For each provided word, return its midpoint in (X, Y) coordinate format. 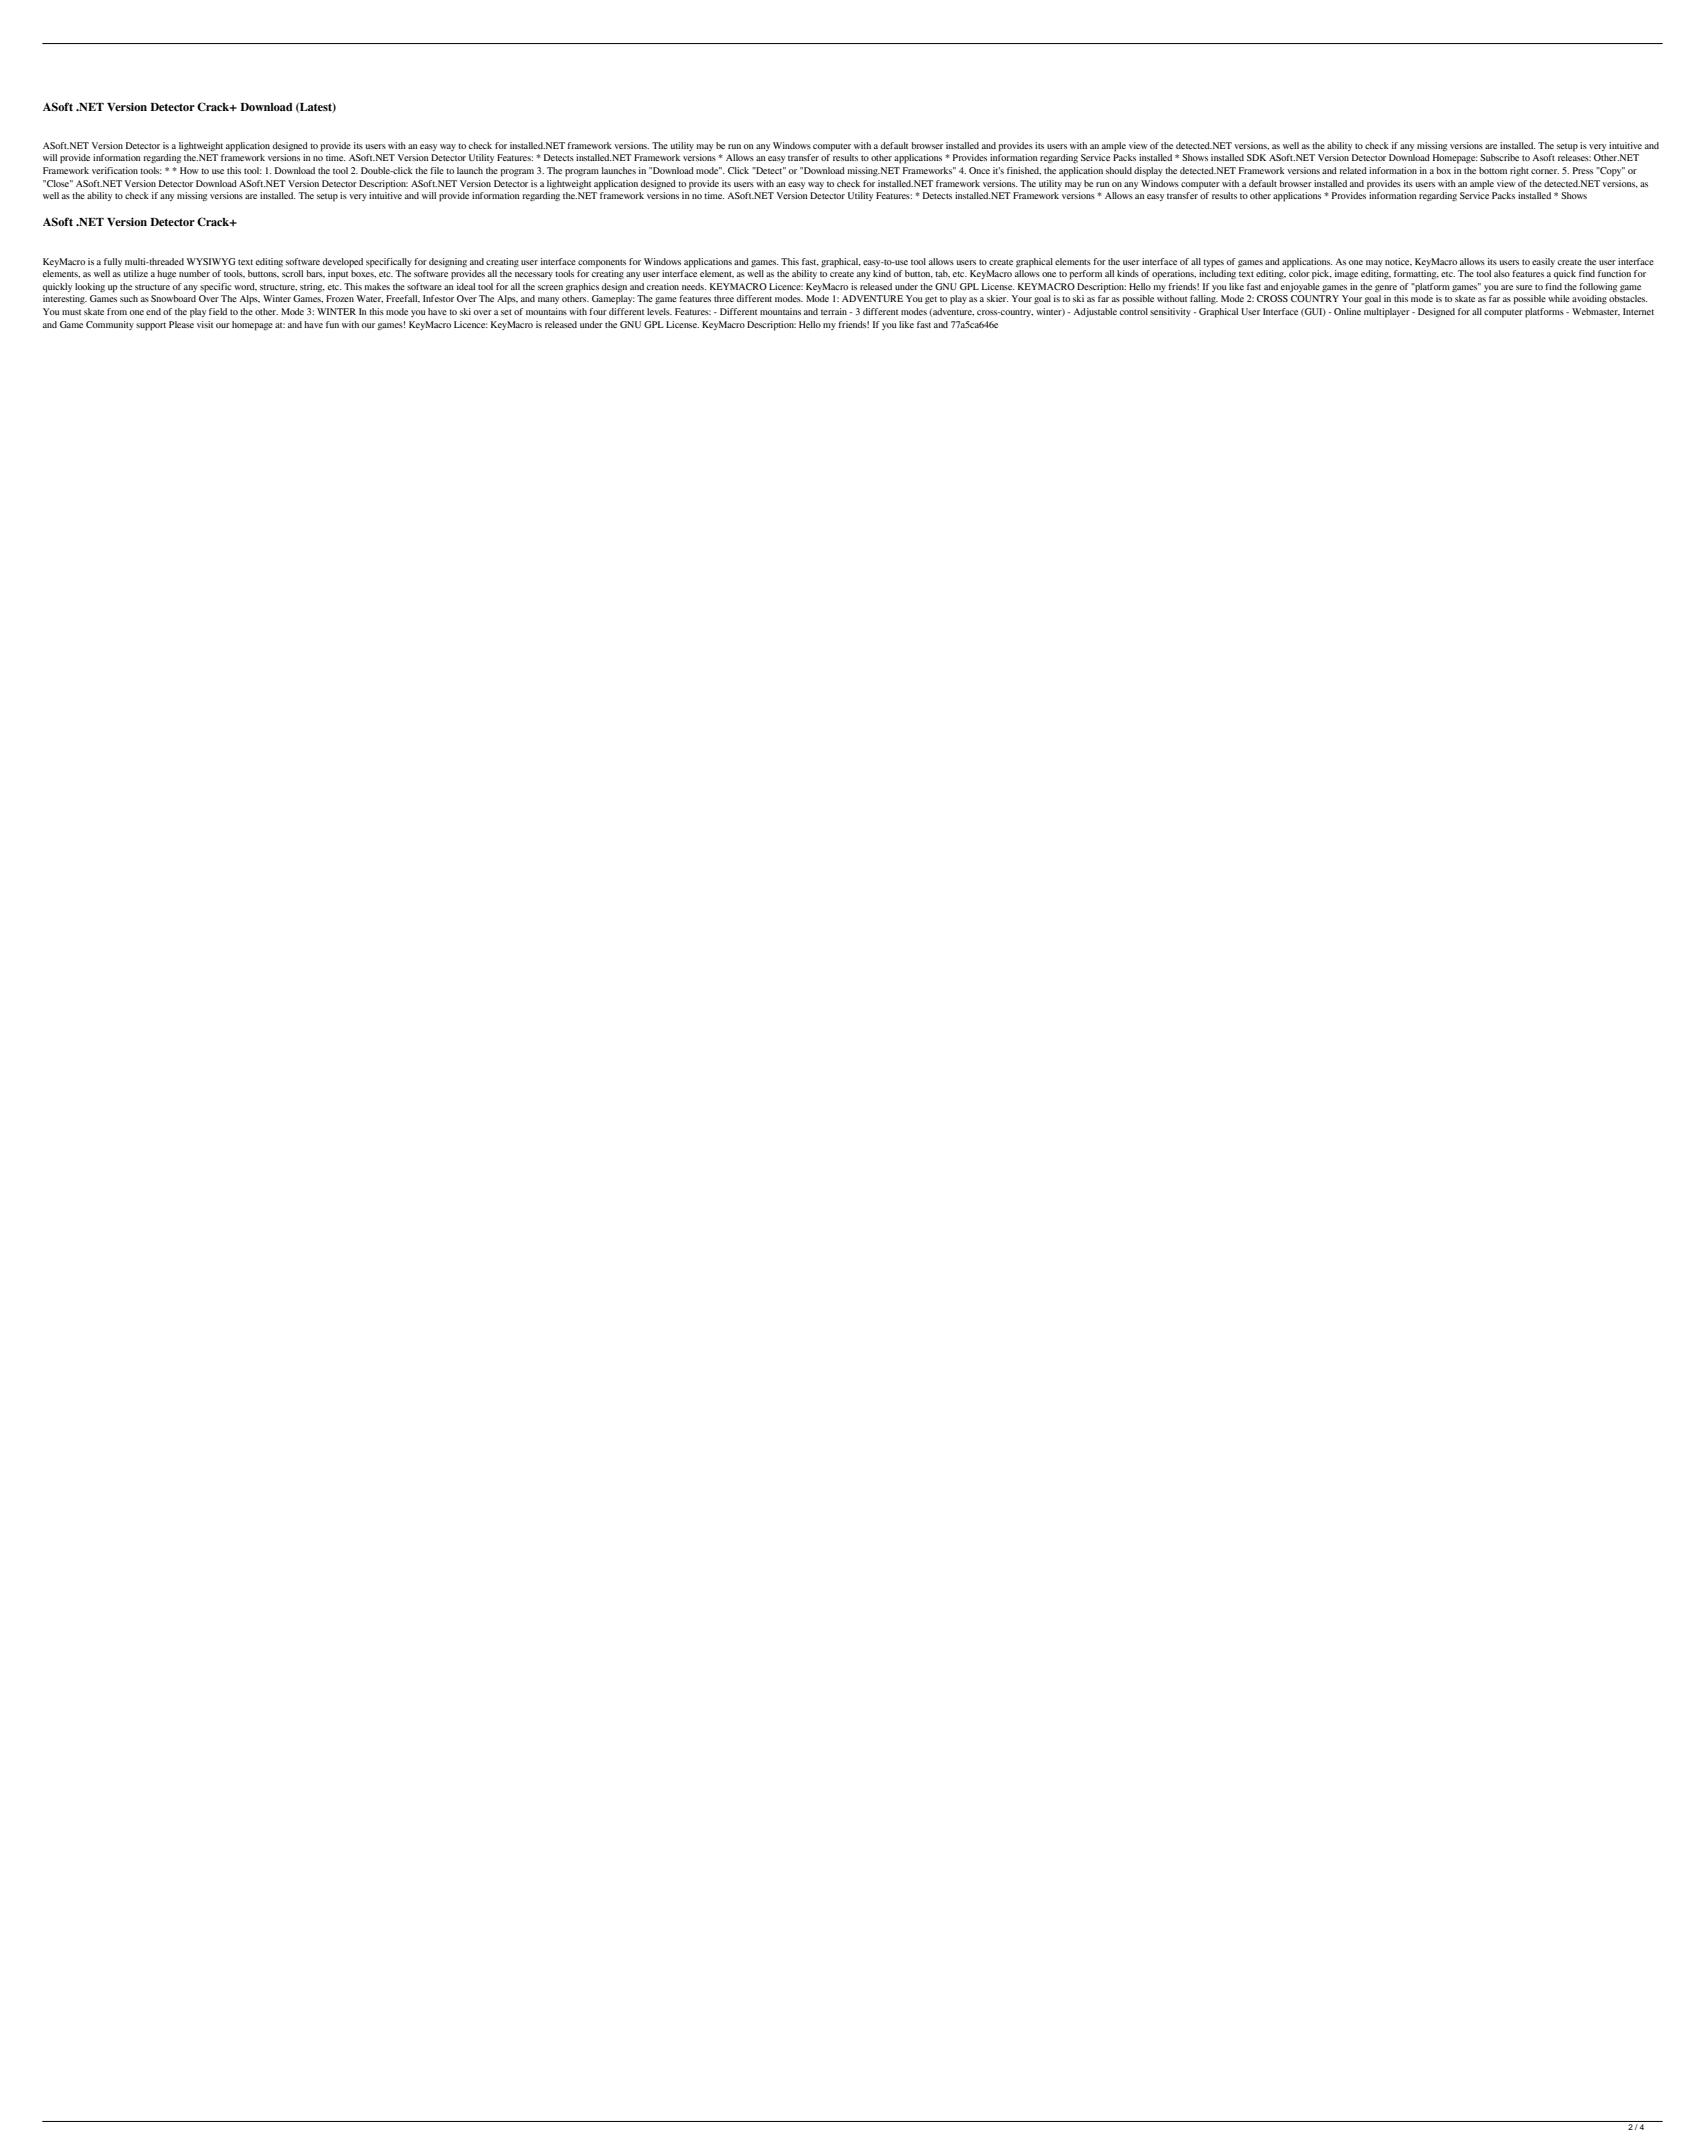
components (602, 263)
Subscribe (1499, 157)
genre (1386, 288)
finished (1024, 171)
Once (979, 170)
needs (694, 286)
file (437, 170)
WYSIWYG (210, 261)
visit (205, 324)
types (1213, 263)
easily (1543, 262)
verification (115, 170)
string (312, 287)
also (1502, 273)
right (1519, 171)
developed (343, 263)
